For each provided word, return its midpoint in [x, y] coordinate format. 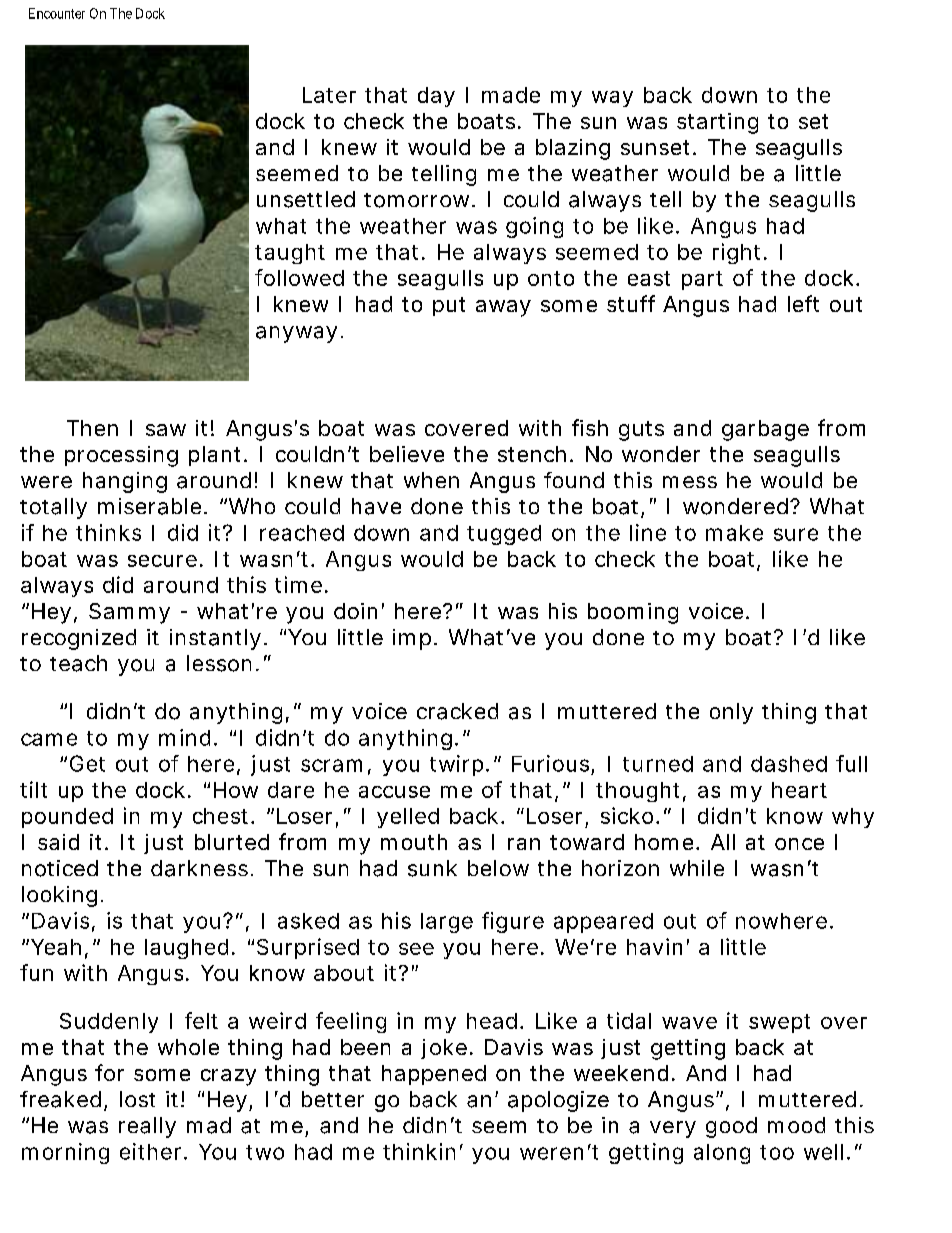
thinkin [419, 1151]
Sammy [129, 613]
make [734, 533]
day [436, 97]
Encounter [57, 13]
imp [412, 639]
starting [717, 123]
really [147, 1127]
